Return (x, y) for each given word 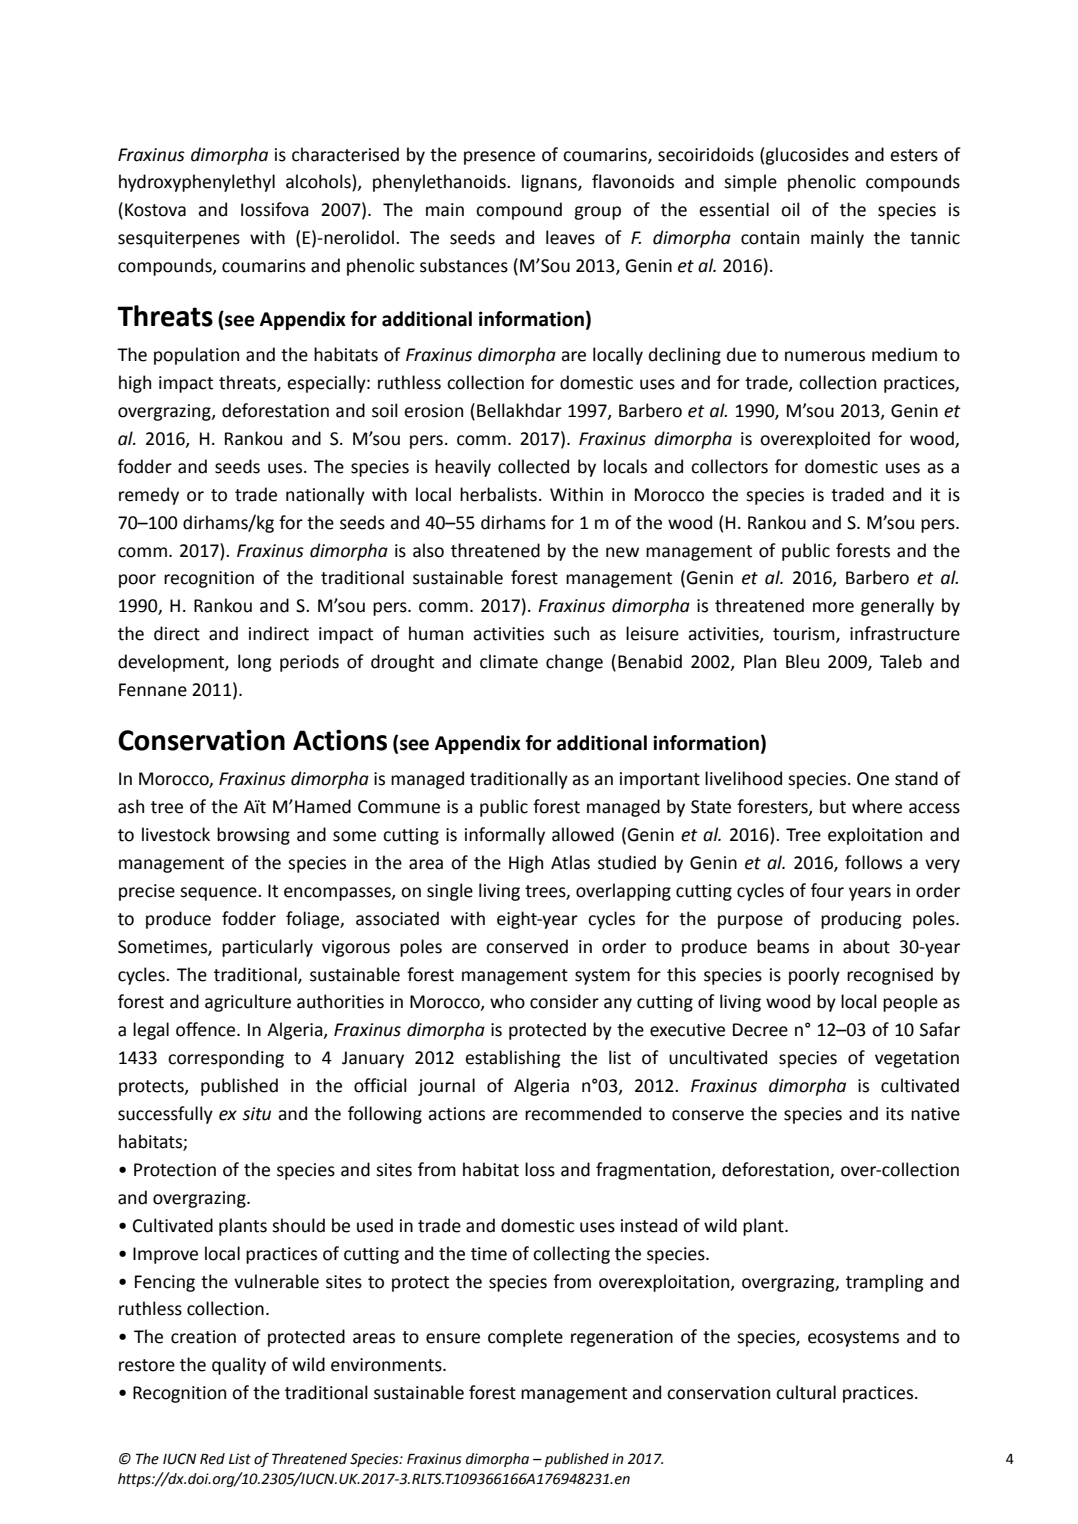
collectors (729, 466)
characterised (345, 154)
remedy (149, 496)
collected (533, 466)
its (895, 1114)
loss (540, 1169)
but (833, 806)
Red (212, 1459)
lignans (550, 183)
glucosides (807, 156)
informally (505, 836)
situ (256, 1114)
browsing (253, 836)
